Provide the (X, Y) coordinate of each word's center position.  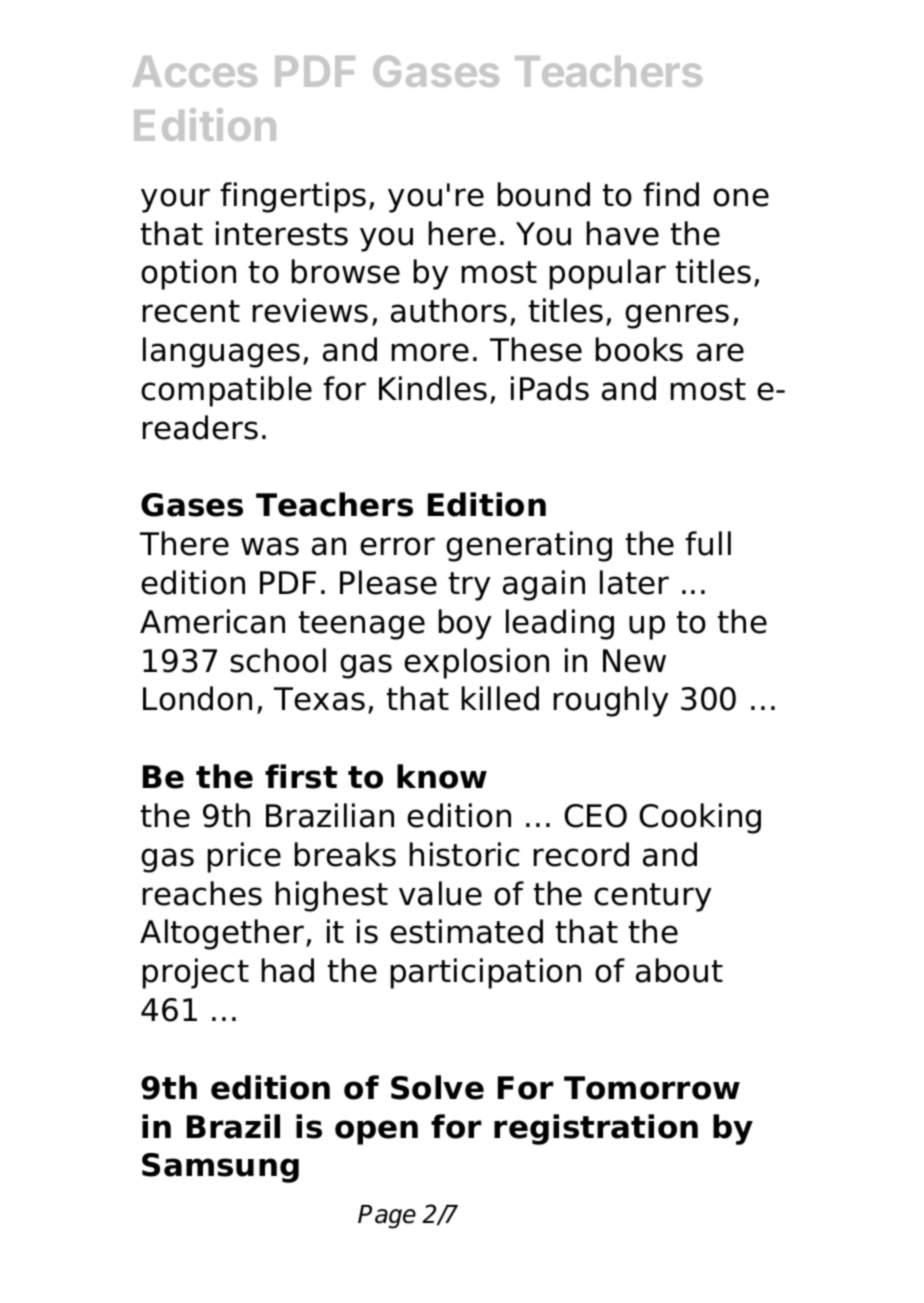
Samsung (220, 1168)
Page (387, 1217)
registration (596, 1129)
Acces (195, 71)
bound (544, 194)
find (671, 194)
